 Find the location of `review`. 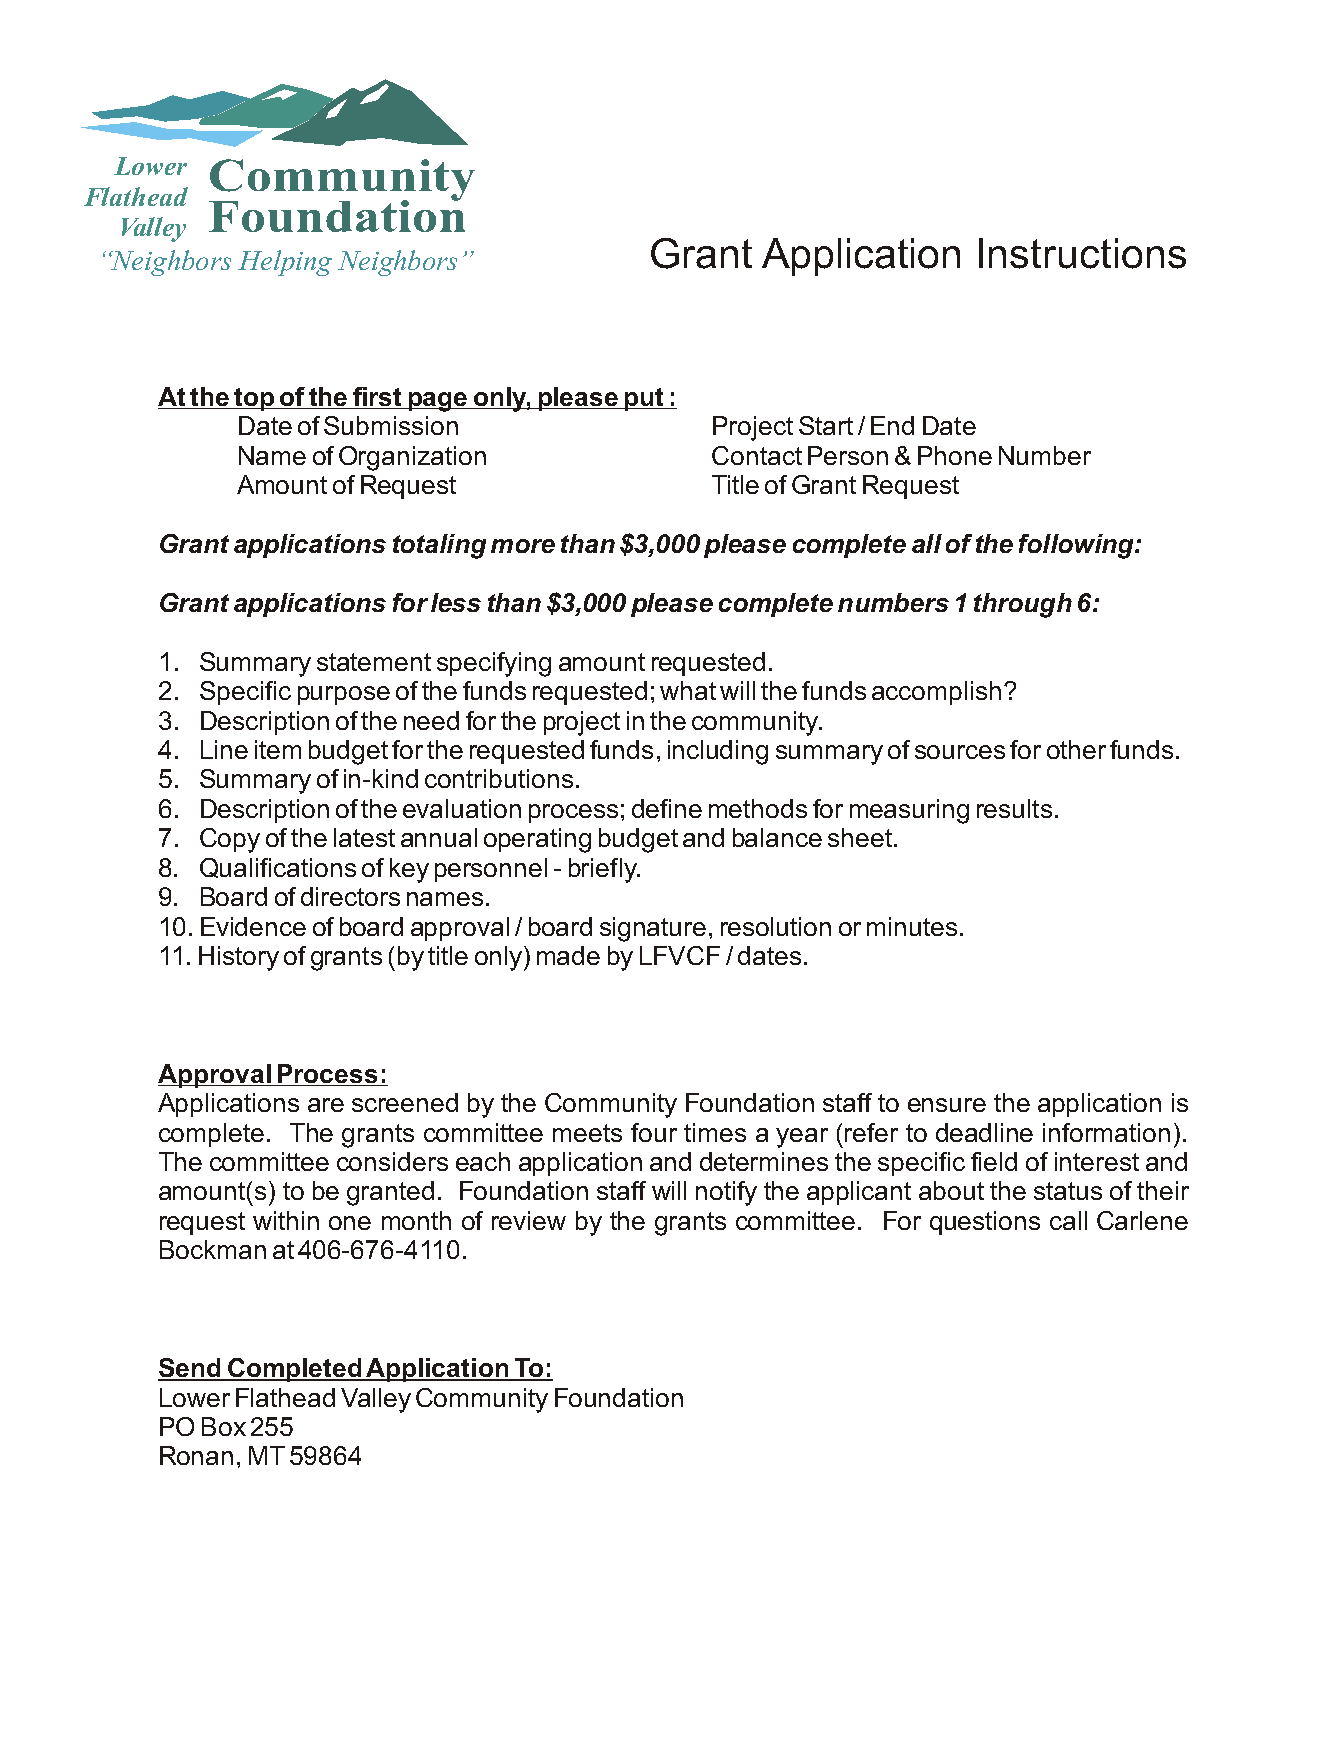

review is located at coordinates (529, 1220).
